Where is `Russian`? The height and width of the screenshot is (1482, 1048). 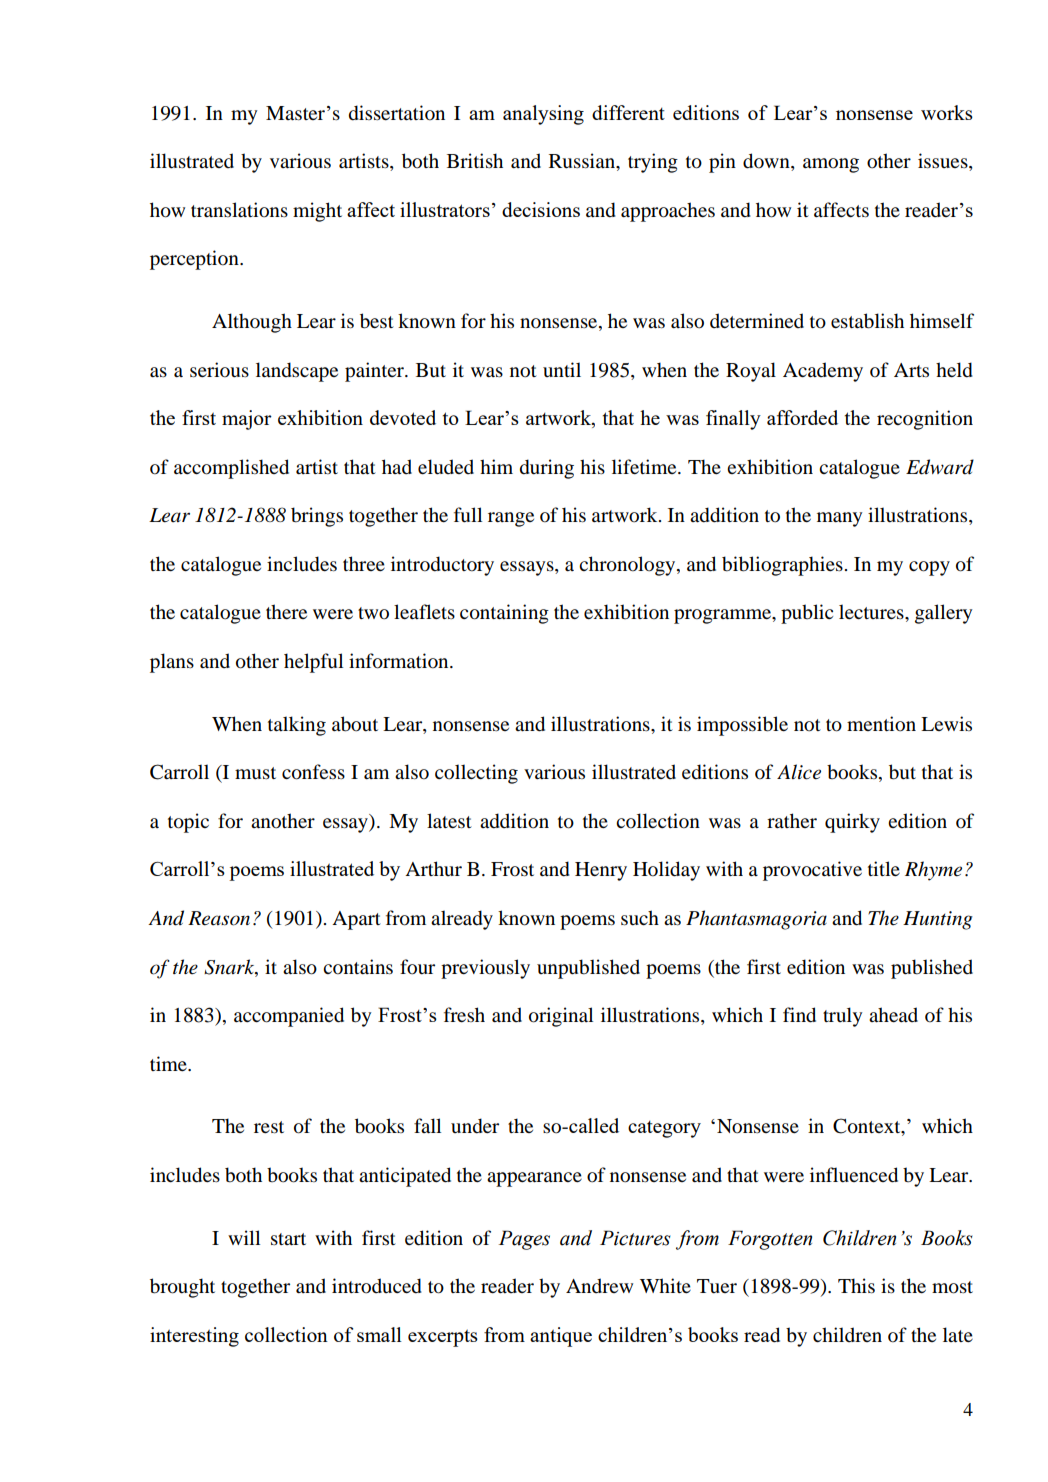 Russian is located at coordinates (583, 162).
